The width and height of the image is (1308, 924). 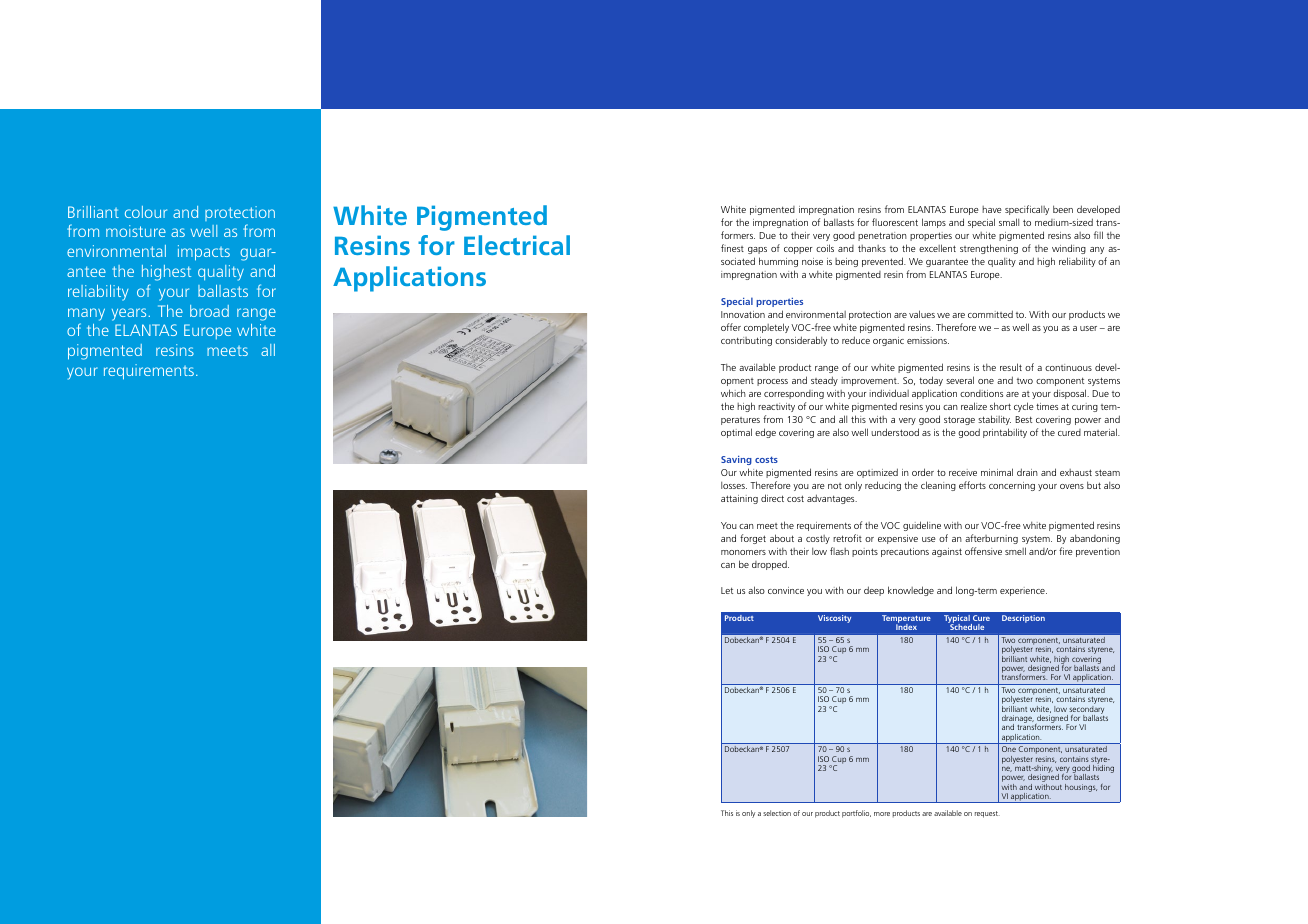 I want to click on which, so click(x=733, y=393).
